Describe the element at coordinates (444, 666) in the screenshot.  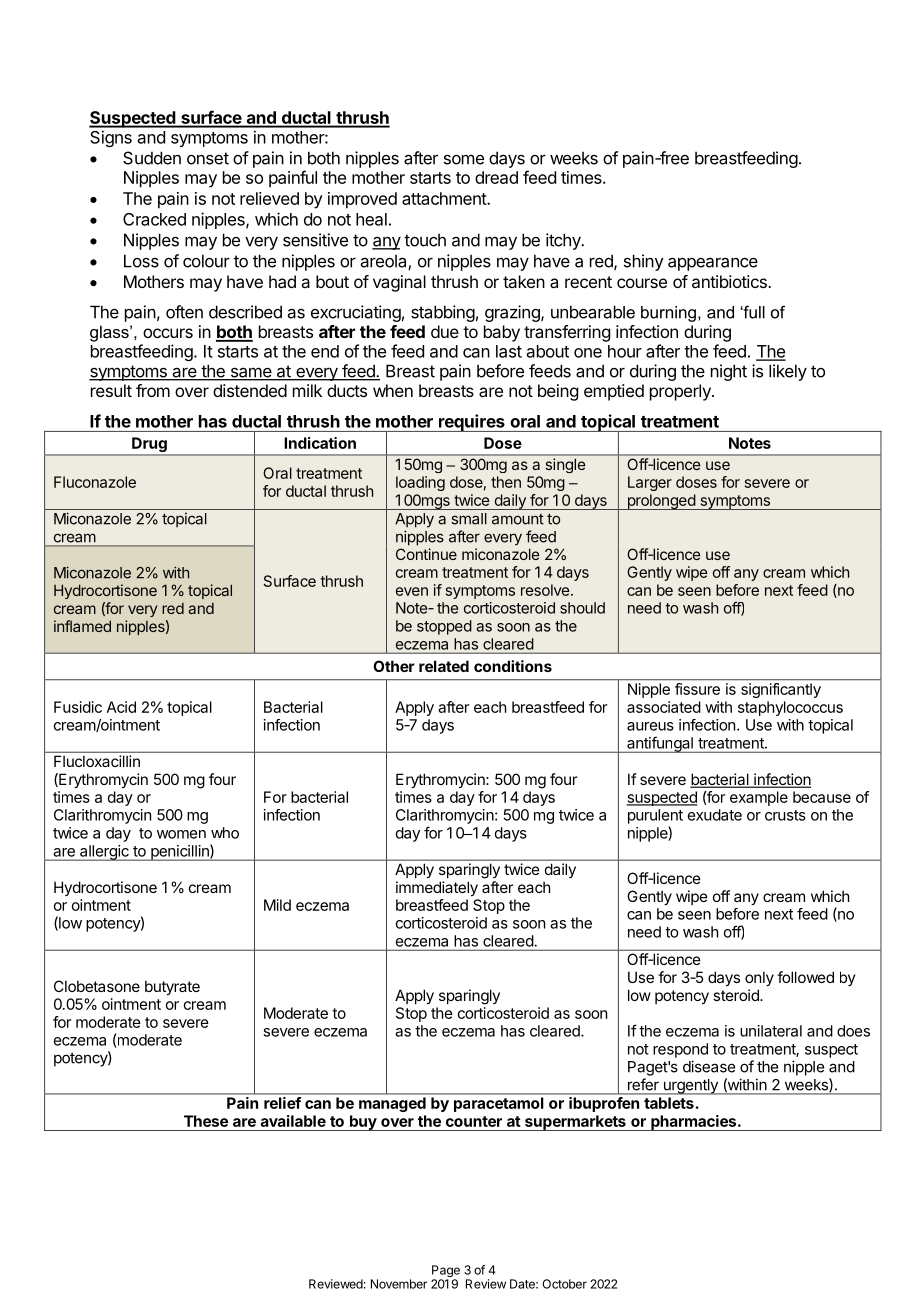
I see `related` at that location.
